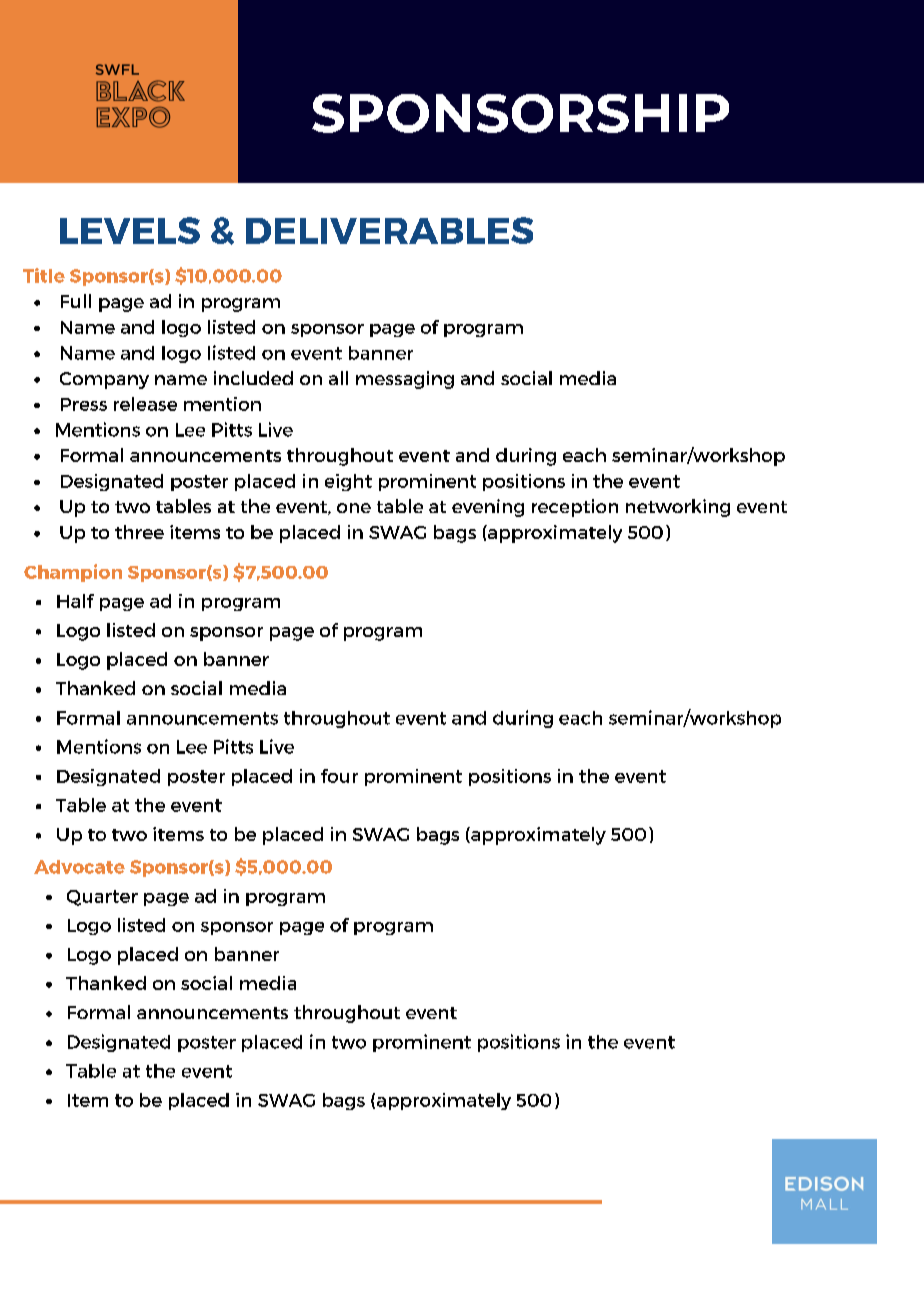 This screenshot has width=924, height=1308. I want to click on messaging, so click(405, 380).
